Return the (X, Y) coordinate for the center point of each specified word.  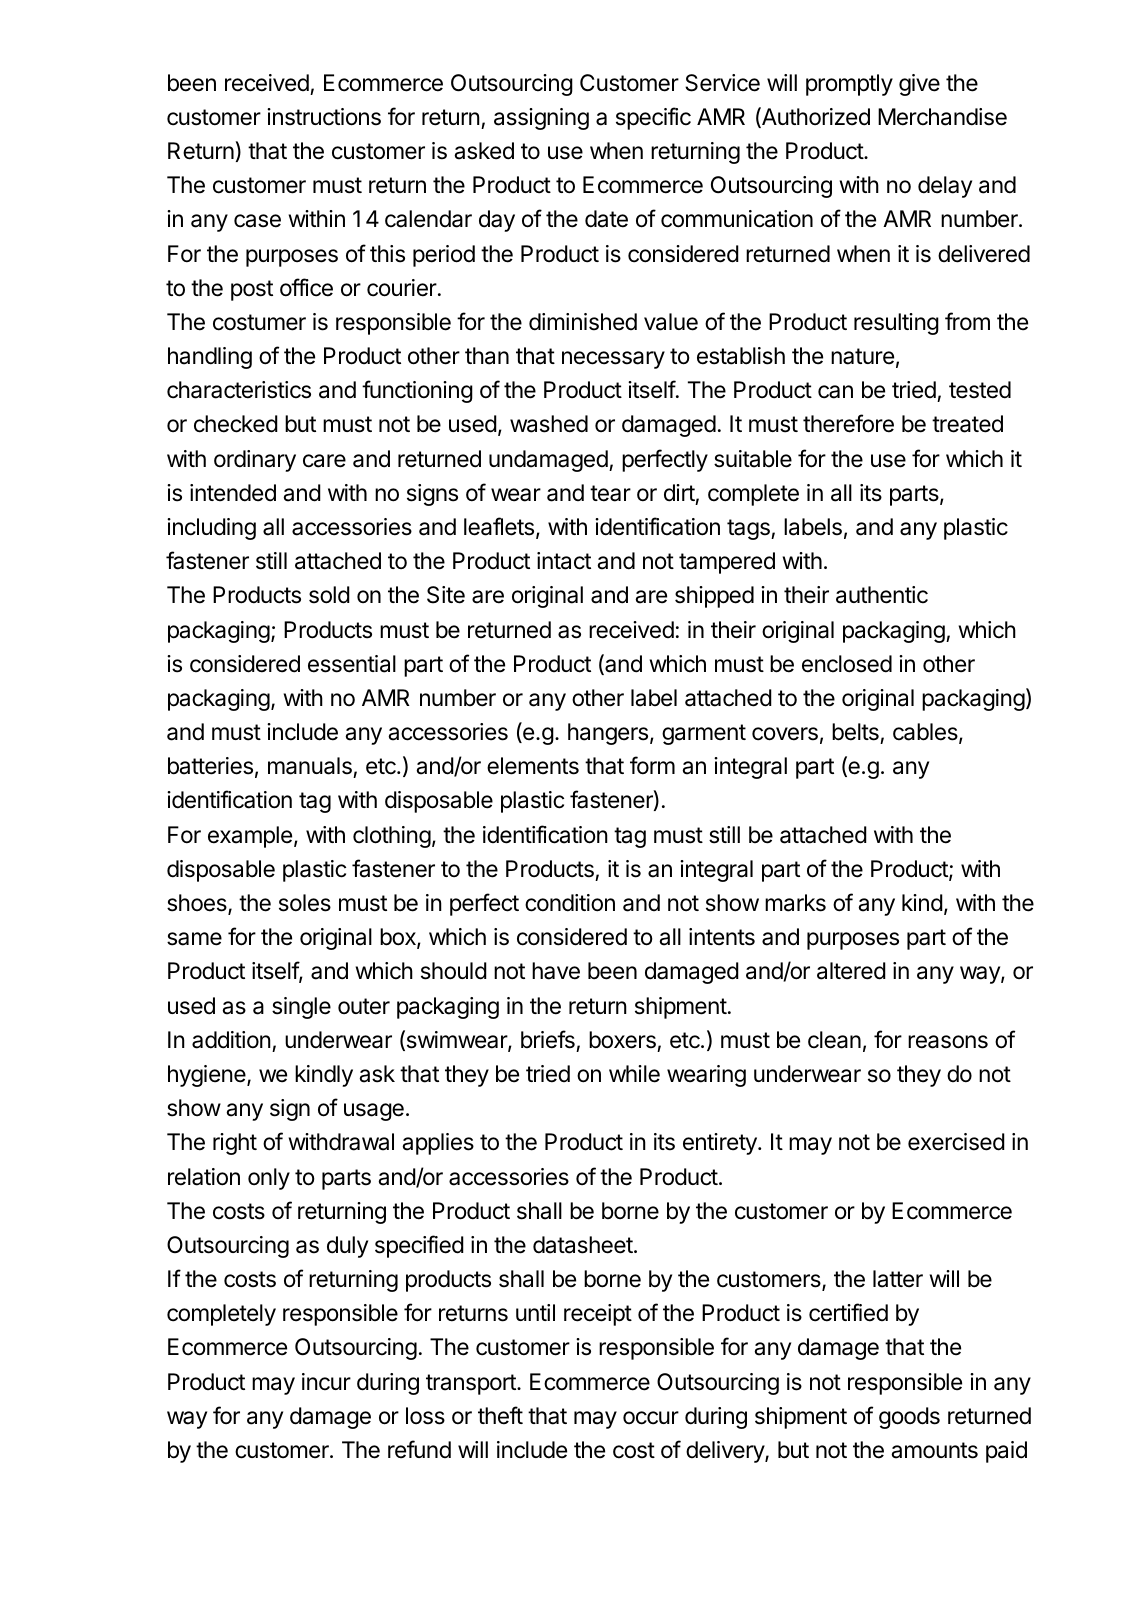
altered (851, 971)
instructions (324, 117)
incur (326, 1382)
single (301, 1008)
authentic (882, 595)
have (556, 971)
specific (653, 118)
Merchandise (942, 117)
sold (329, 595)
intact (564, 561)
